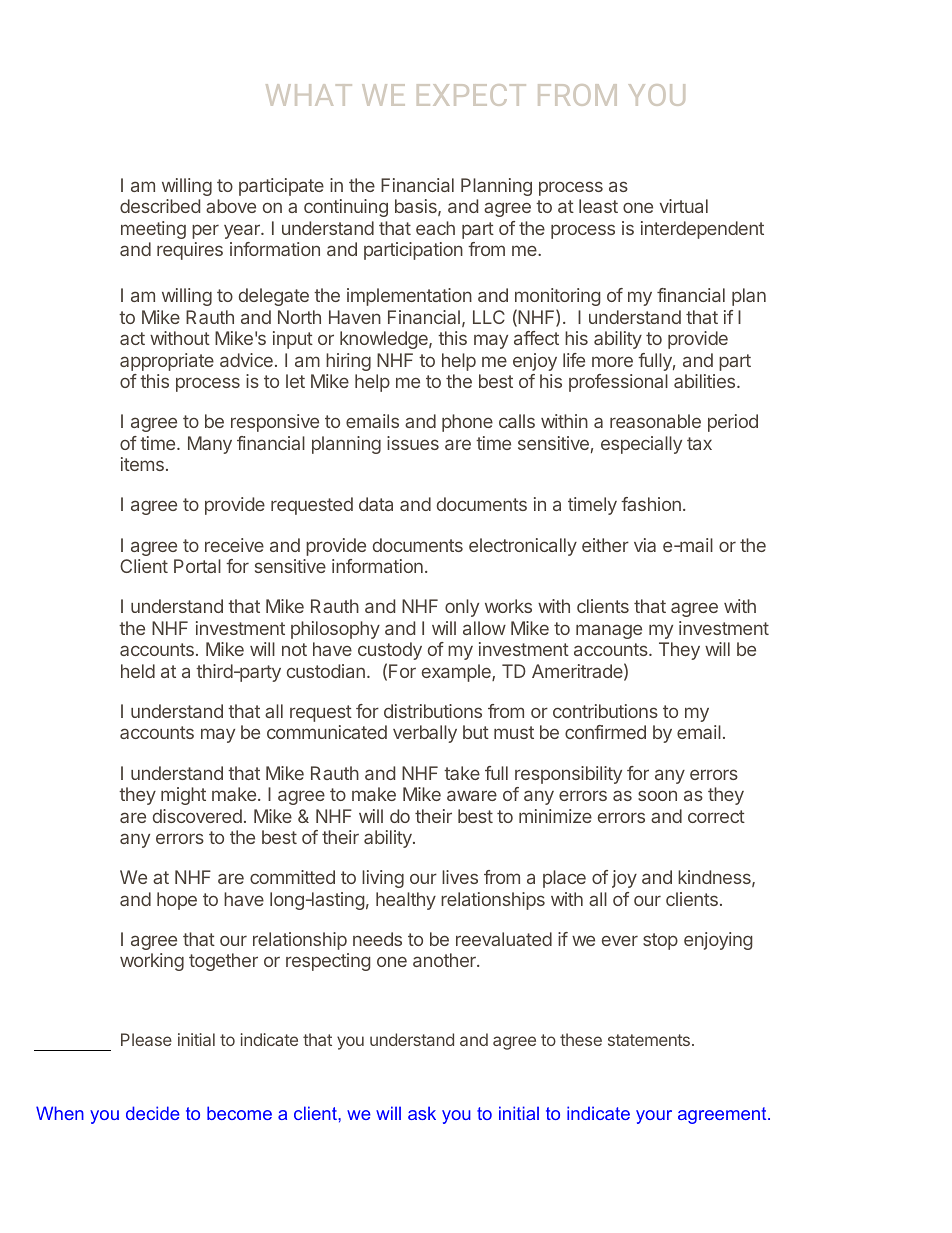 This document has width=952, height=1233. What do you see at coordinates (142, 464) in the document?
I see `items` at bounding box center [142, 464].
